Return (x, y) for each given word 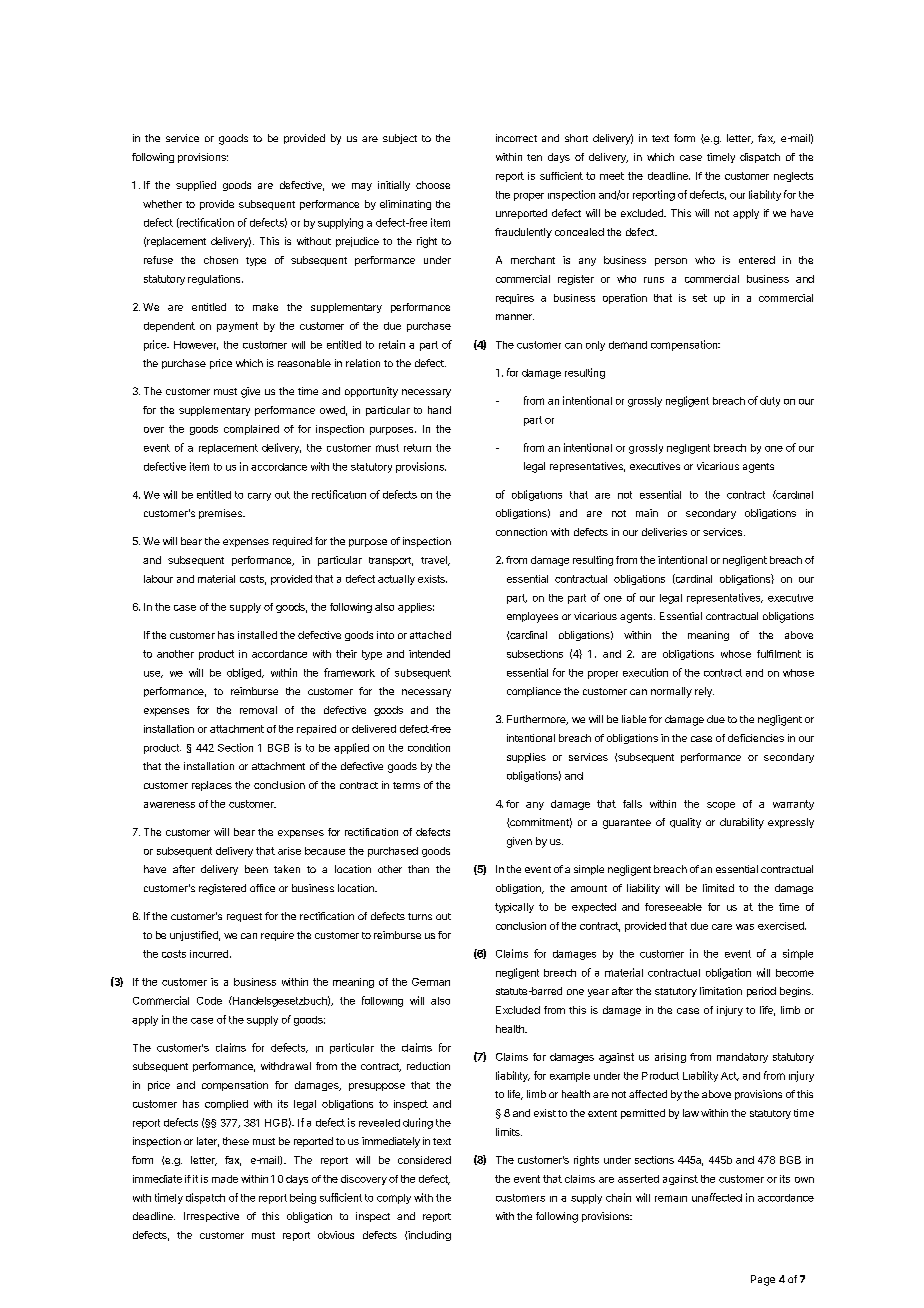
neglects (793, 177)
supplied (196, 186)
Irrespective (211, 1217)
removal (258, 710)
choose (433, 185)
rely (704, 692)
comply (394, 1199)
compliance (534, 692)
